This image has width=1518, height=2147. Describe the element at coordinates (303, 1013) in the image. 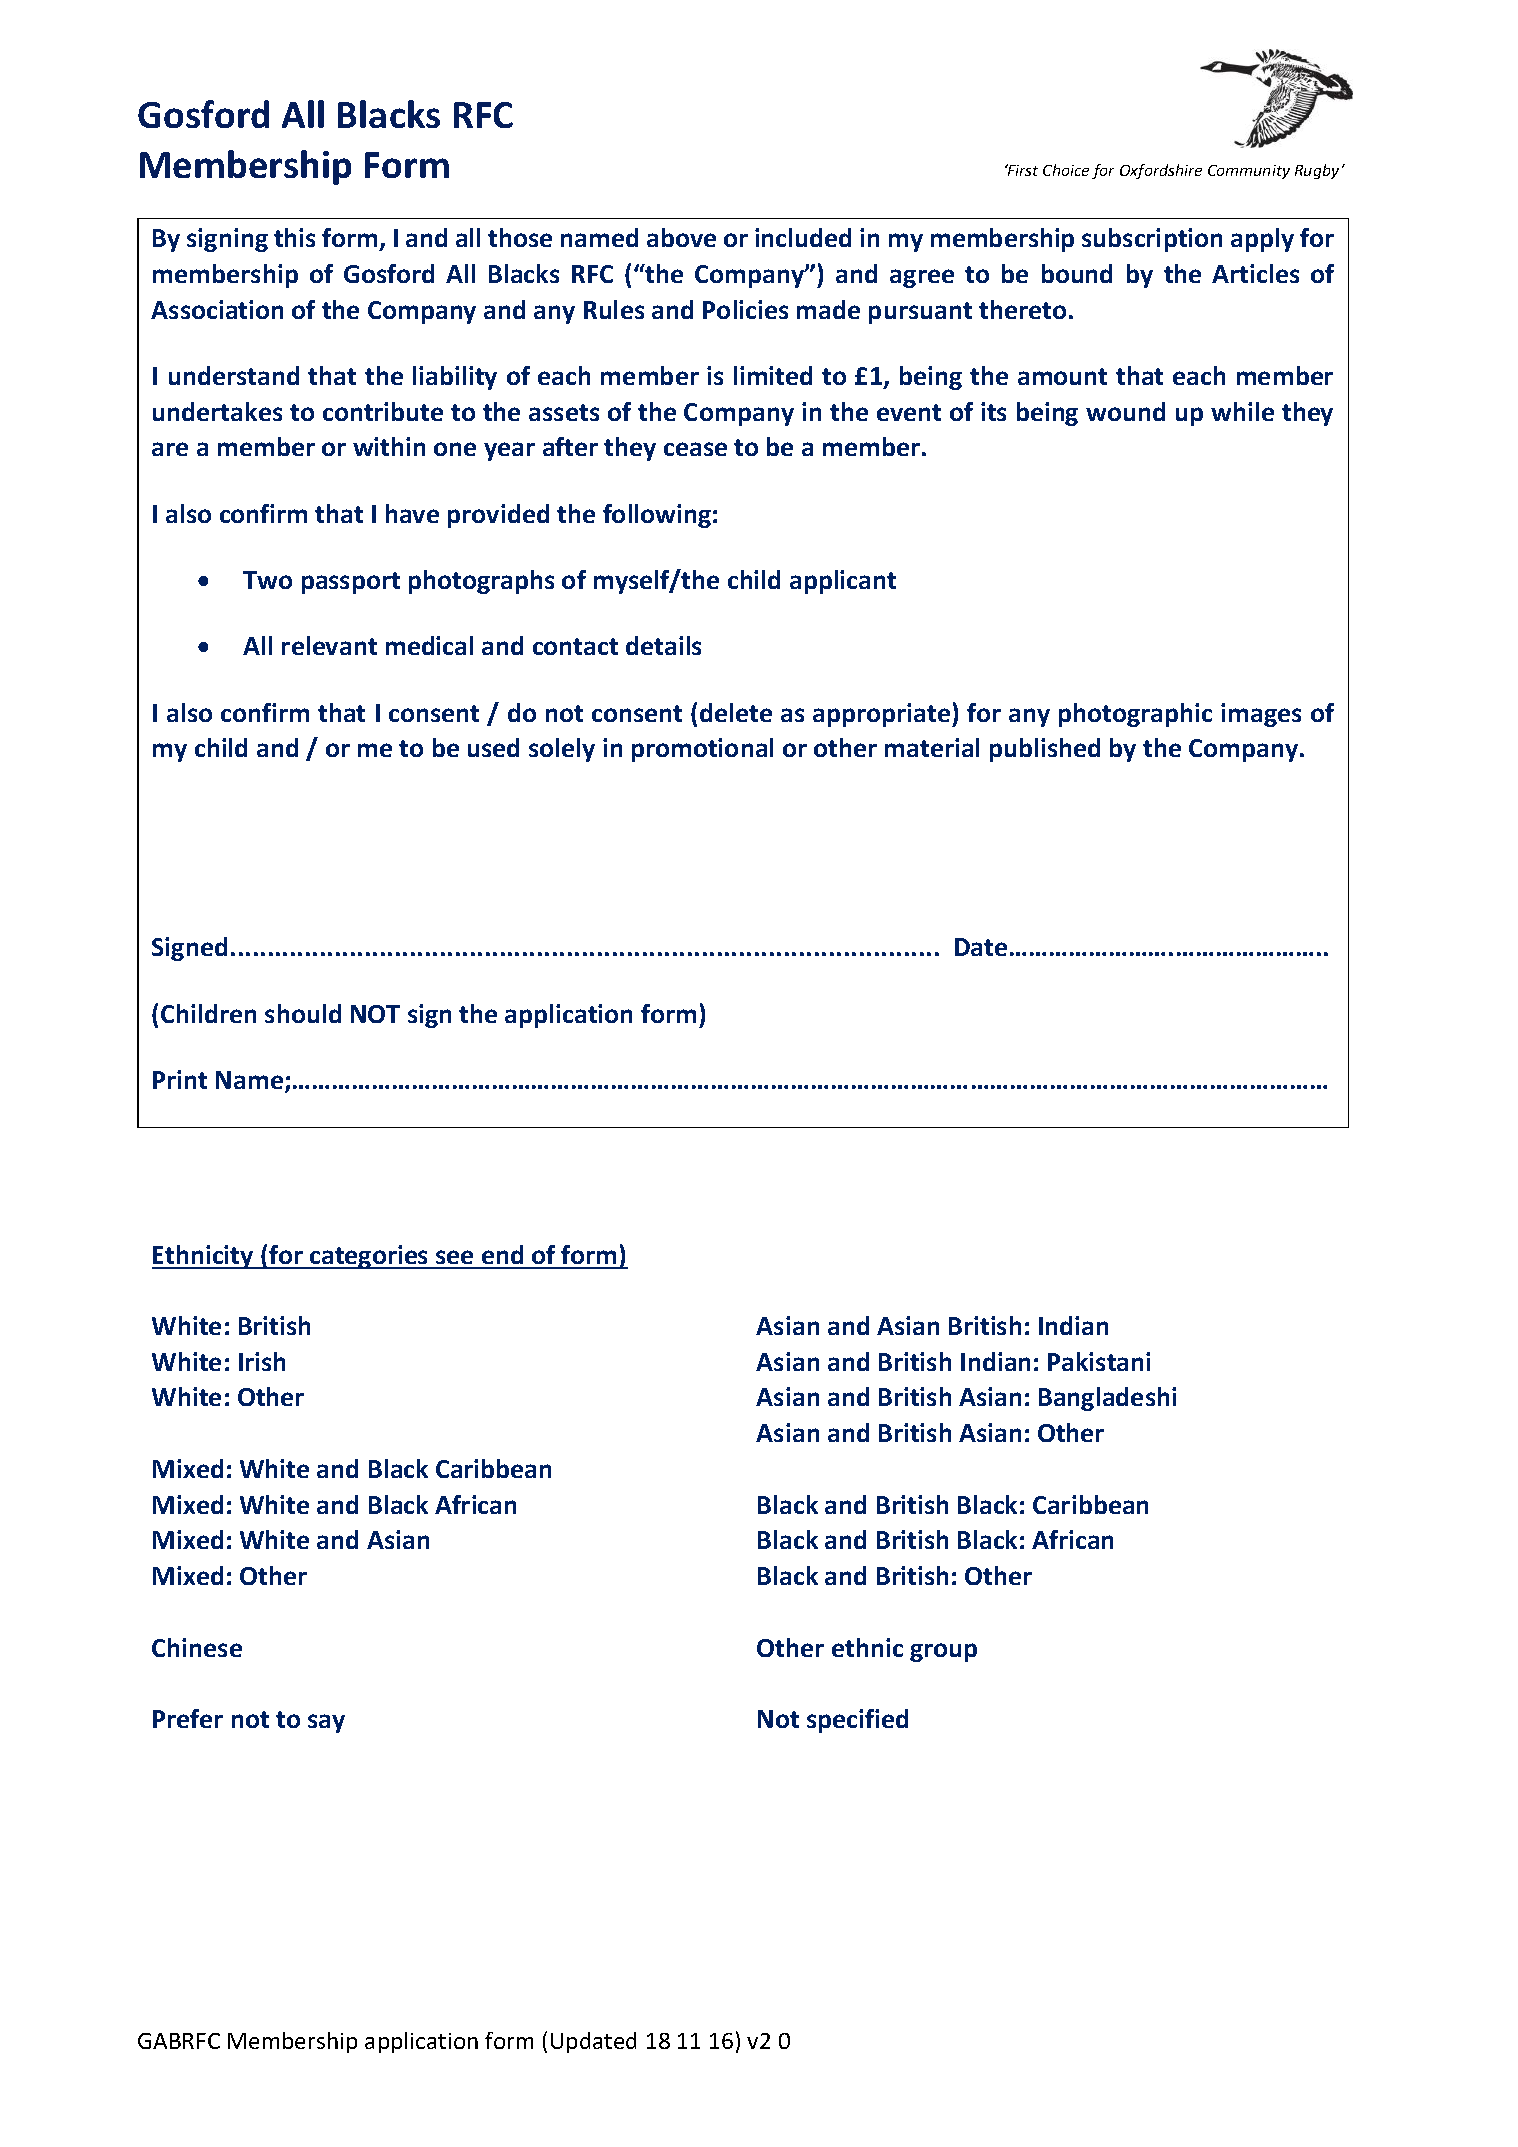

I see `should` at that location.
